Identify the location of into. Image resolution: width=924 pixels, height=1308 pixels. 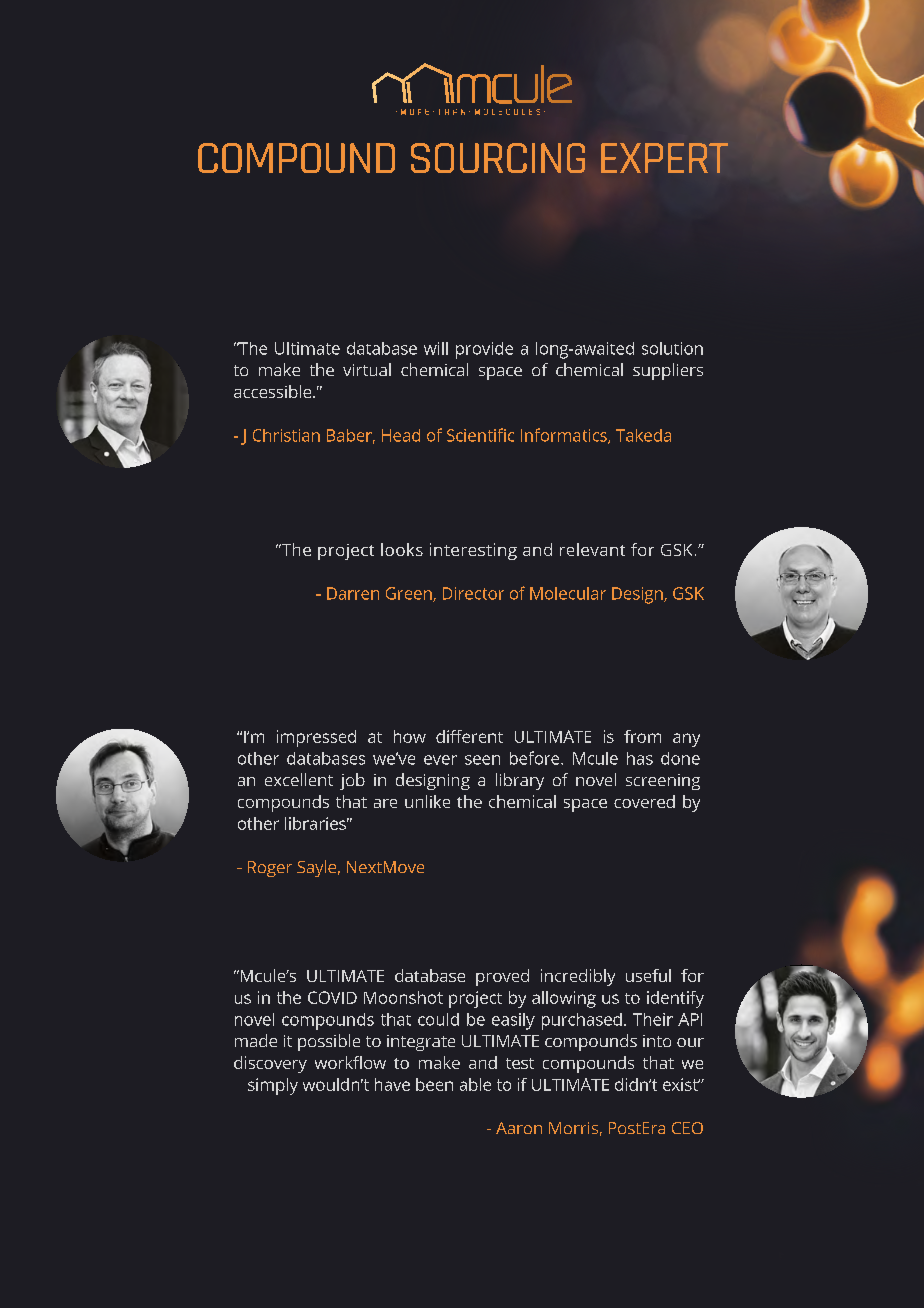
(657, 1041).
